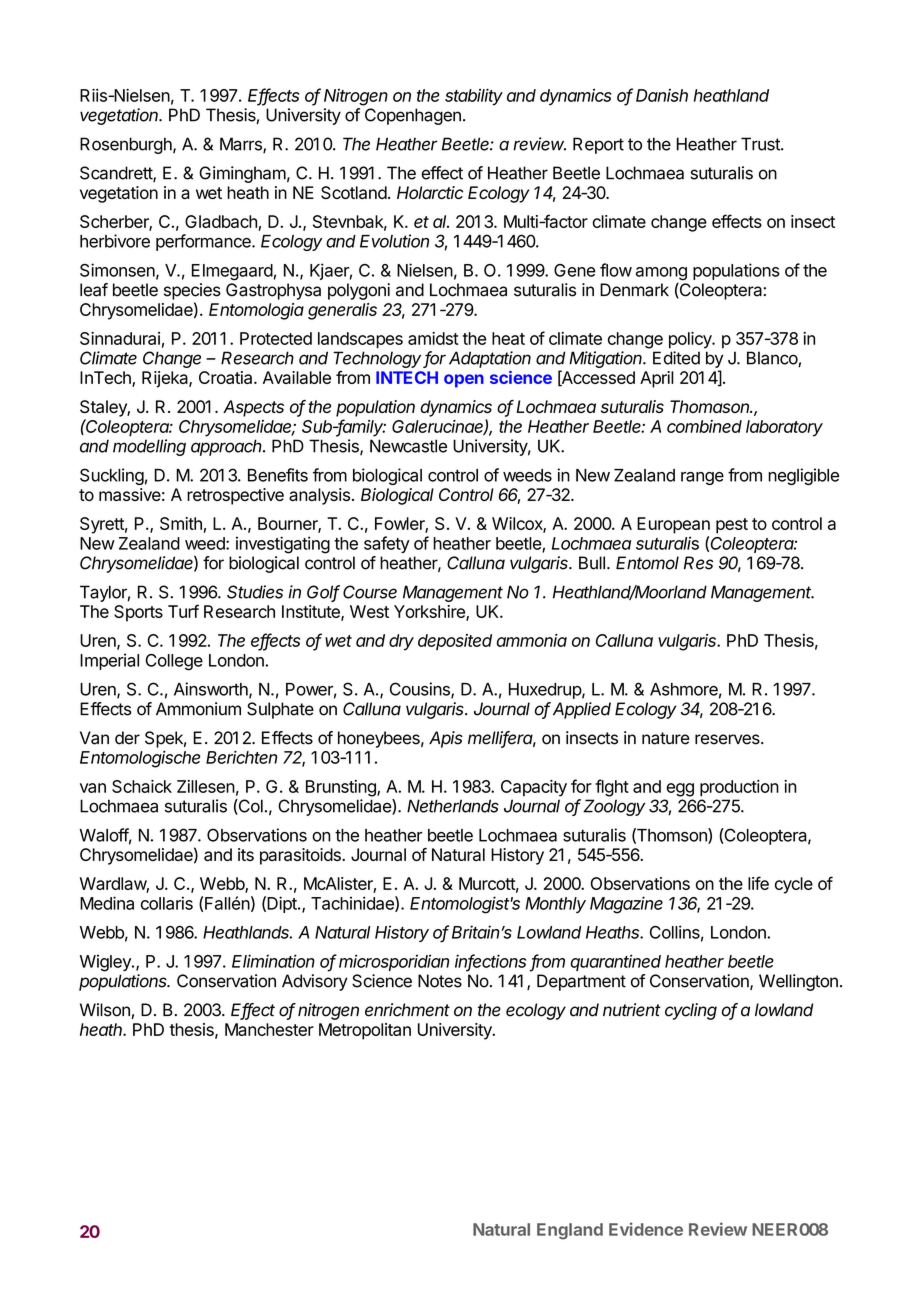 The height and width of the page is (1308, 924). Describe the element at coordinates (646, 1229) in the page. I see `Evidence` at that location.
